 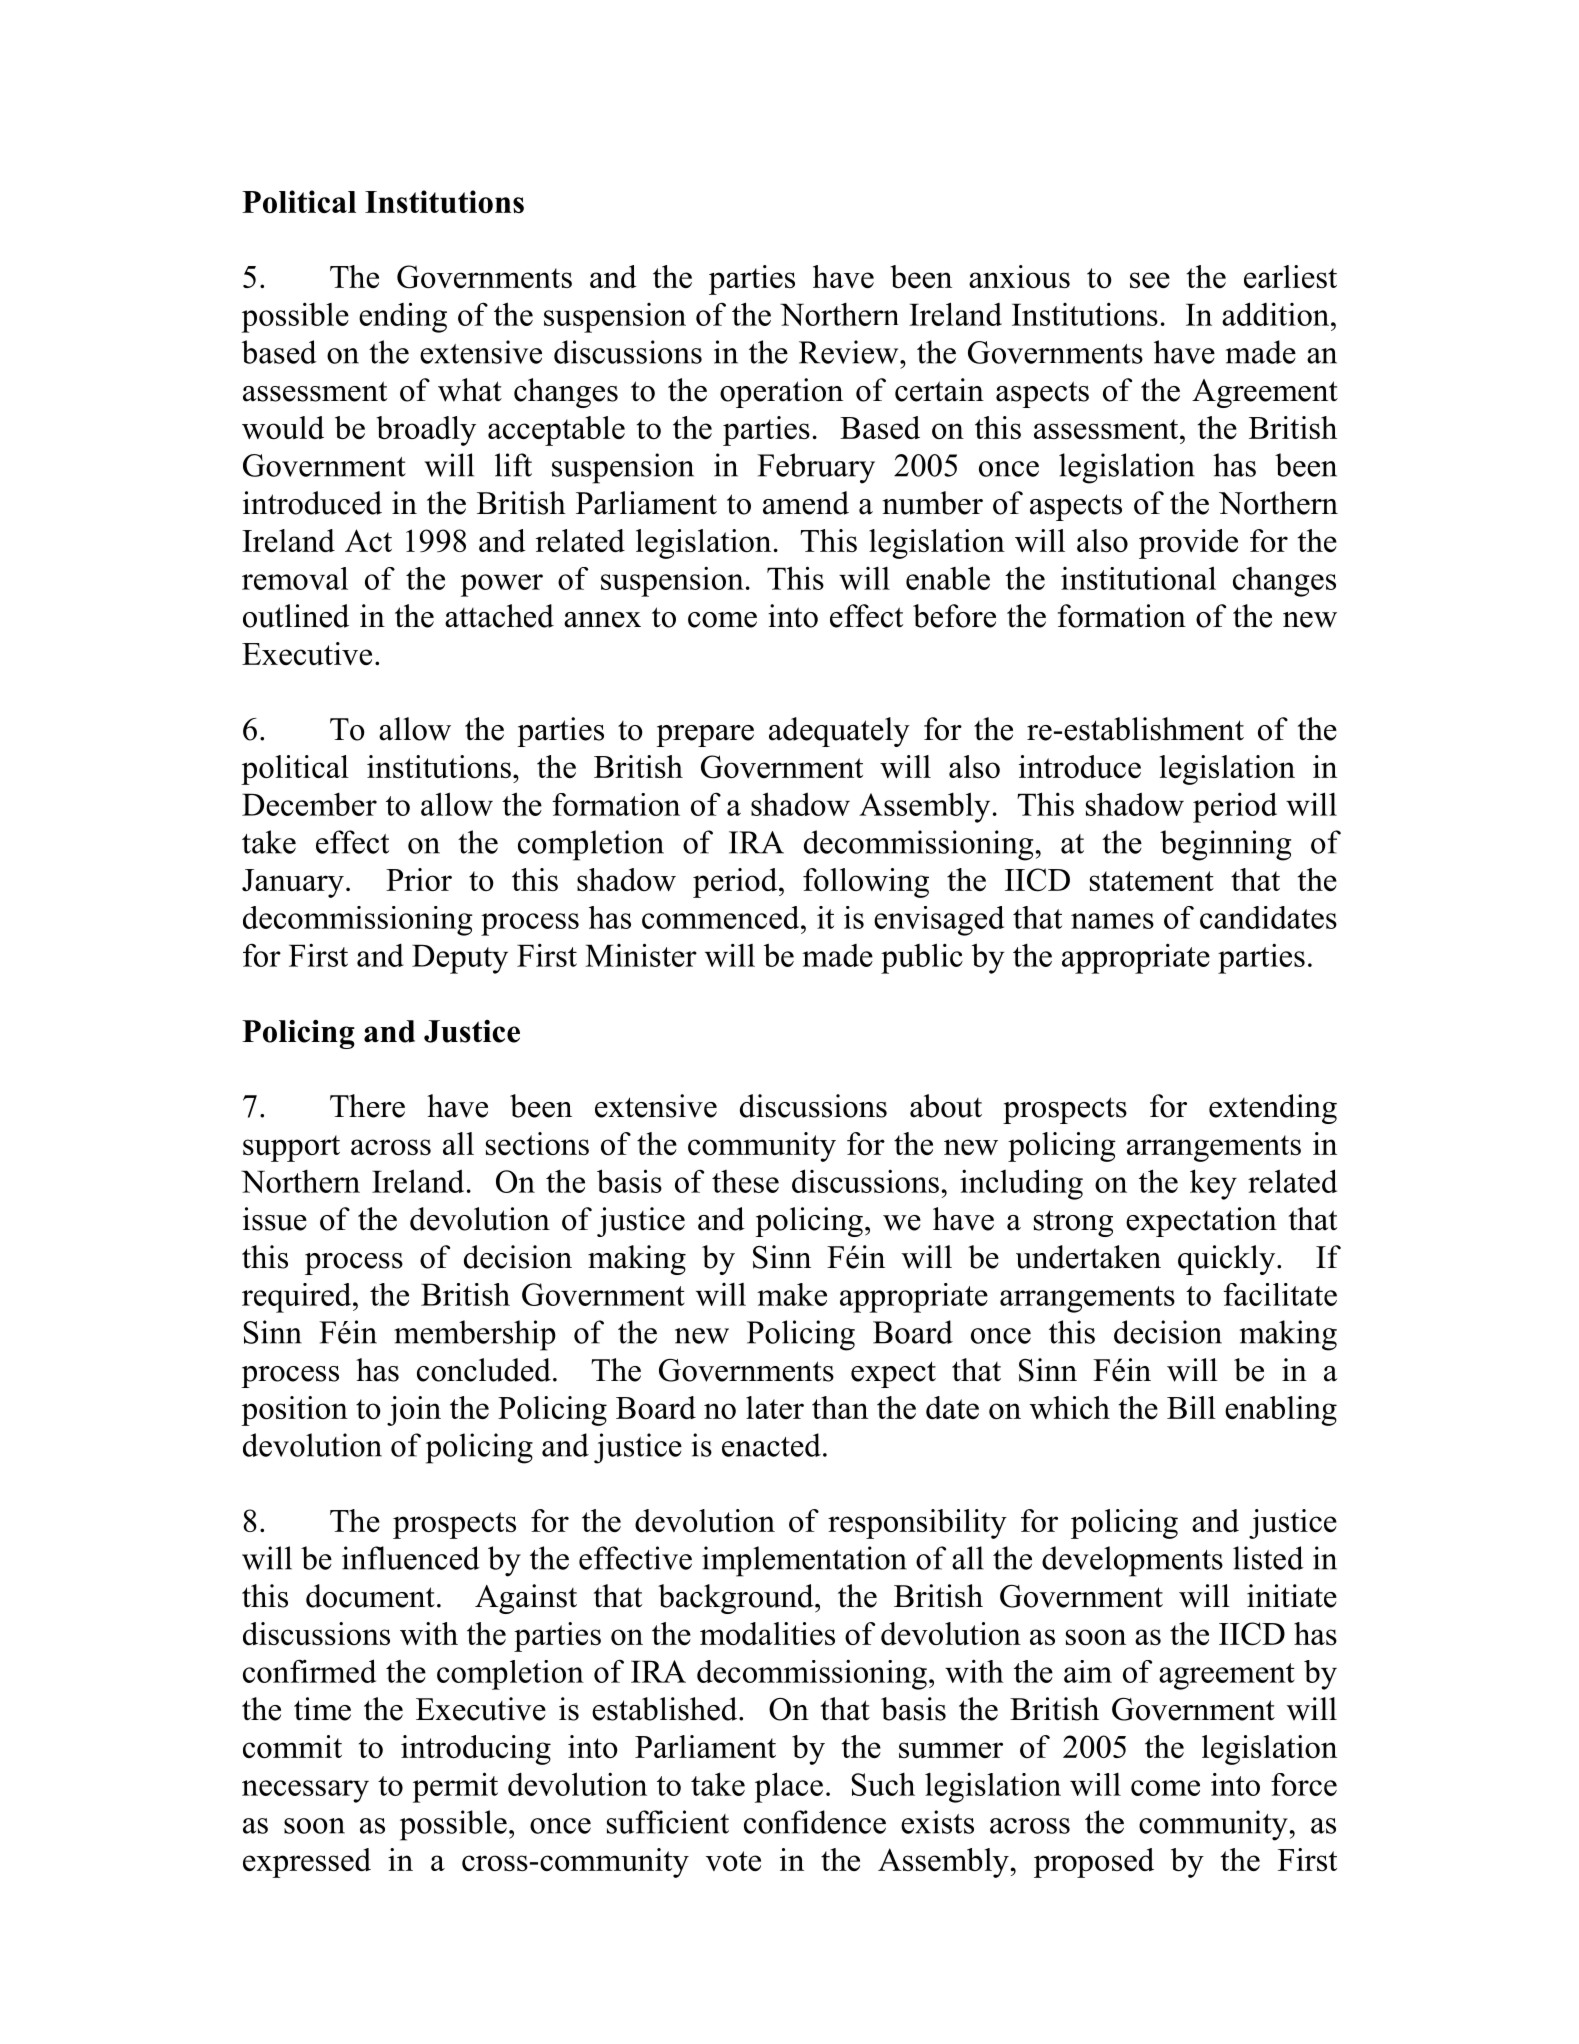 I want to click on make, so click(x=792, y=1294).
